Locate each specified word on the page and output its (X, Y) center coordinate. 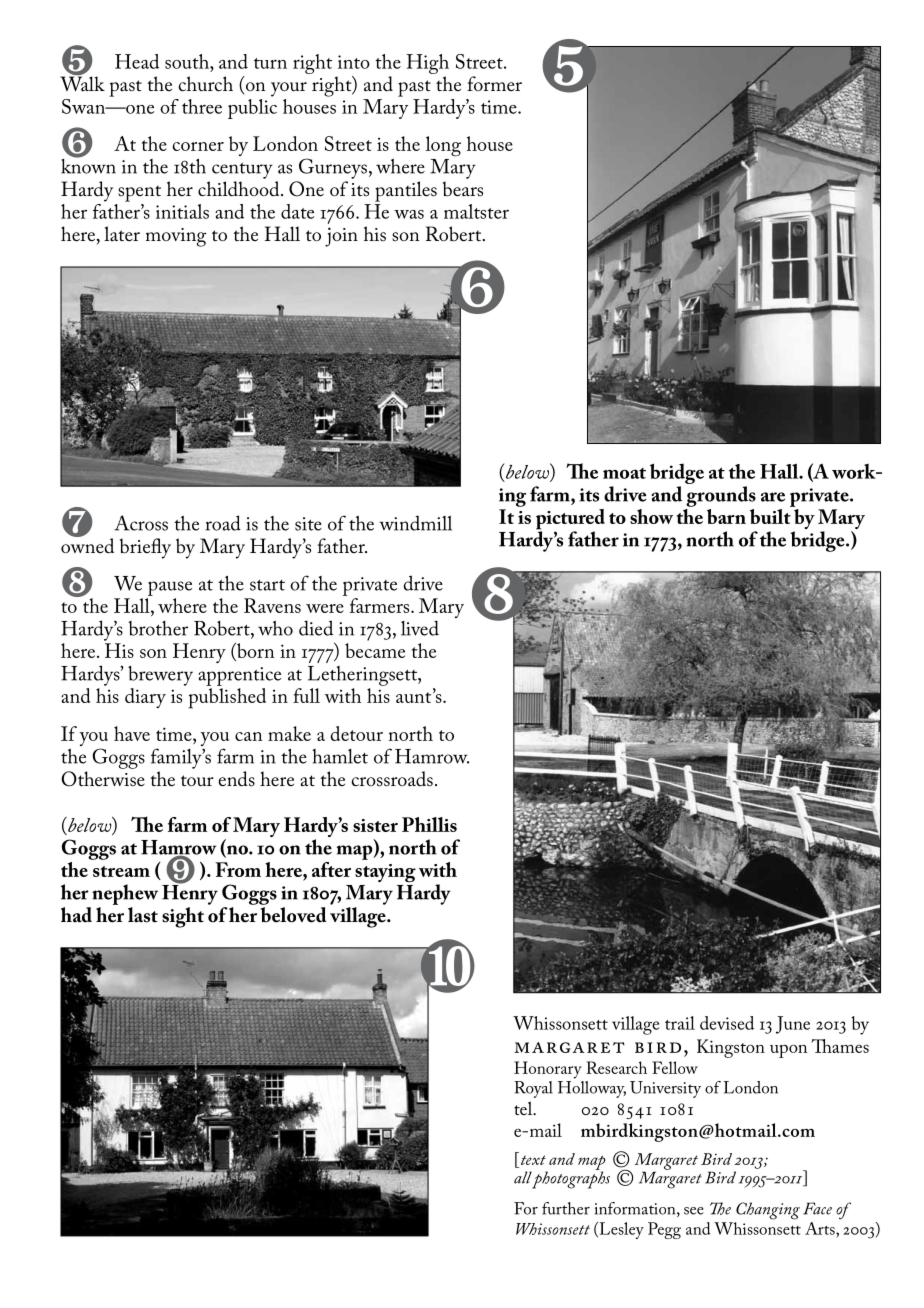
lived (420, 628)
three (202, 106)
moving (176, 237)
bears (463, 189)
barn (726, 516)
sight (183, 917)
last (143, 915)
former (494, 84)
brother (158, 628)
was (409, 214)
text (533, 1160)
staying (385, 873)
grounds (721, 496)
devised (727, 1023)
